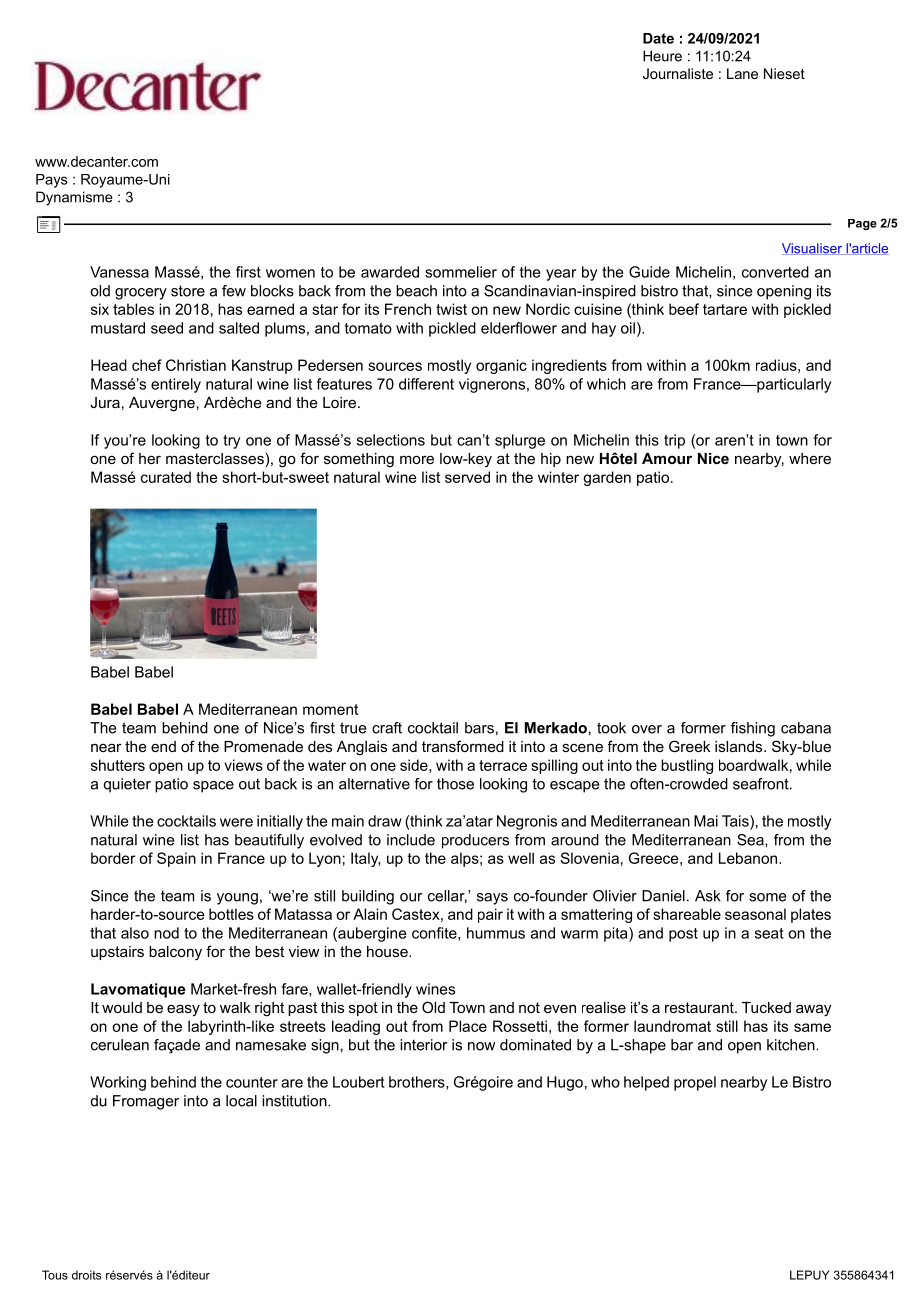 This image has width=924, height=1308. What do you see at coordinates (695, 1083) in the image?
I see `propel` at bounding box center [695, 1083].
